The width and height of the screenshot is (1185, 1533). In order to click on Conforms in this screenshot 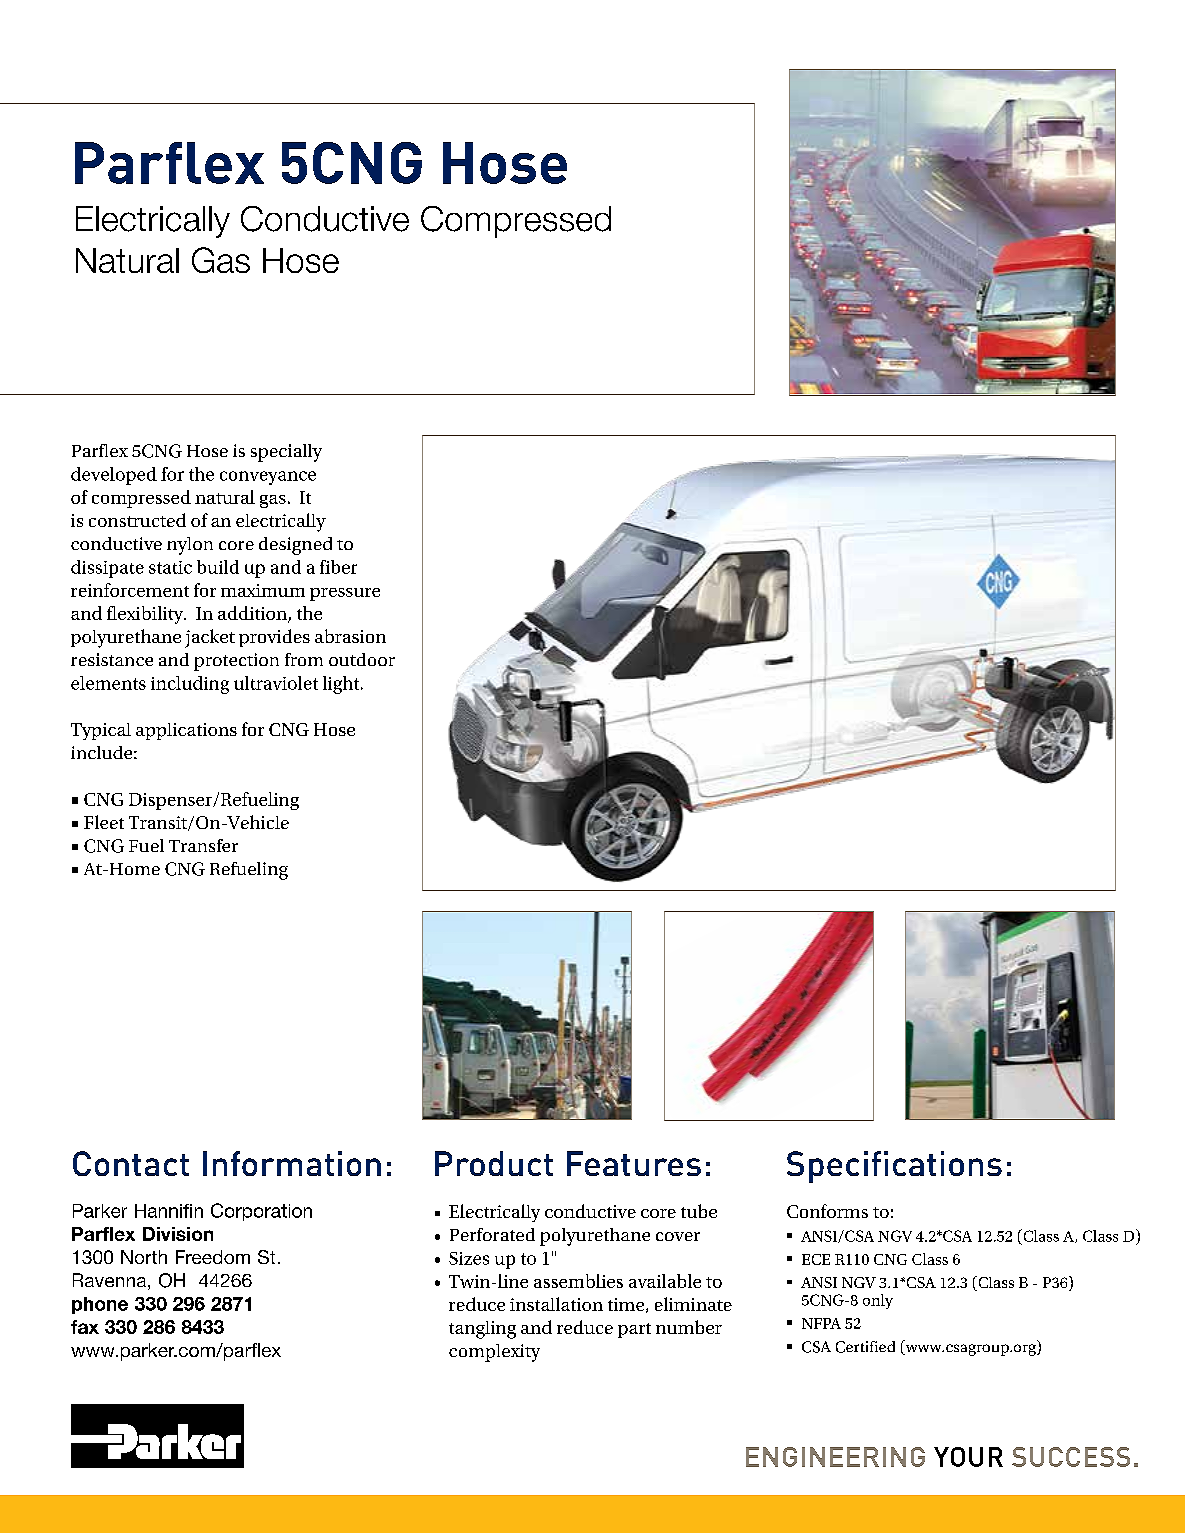, I will do `click(827, 1211)`.
